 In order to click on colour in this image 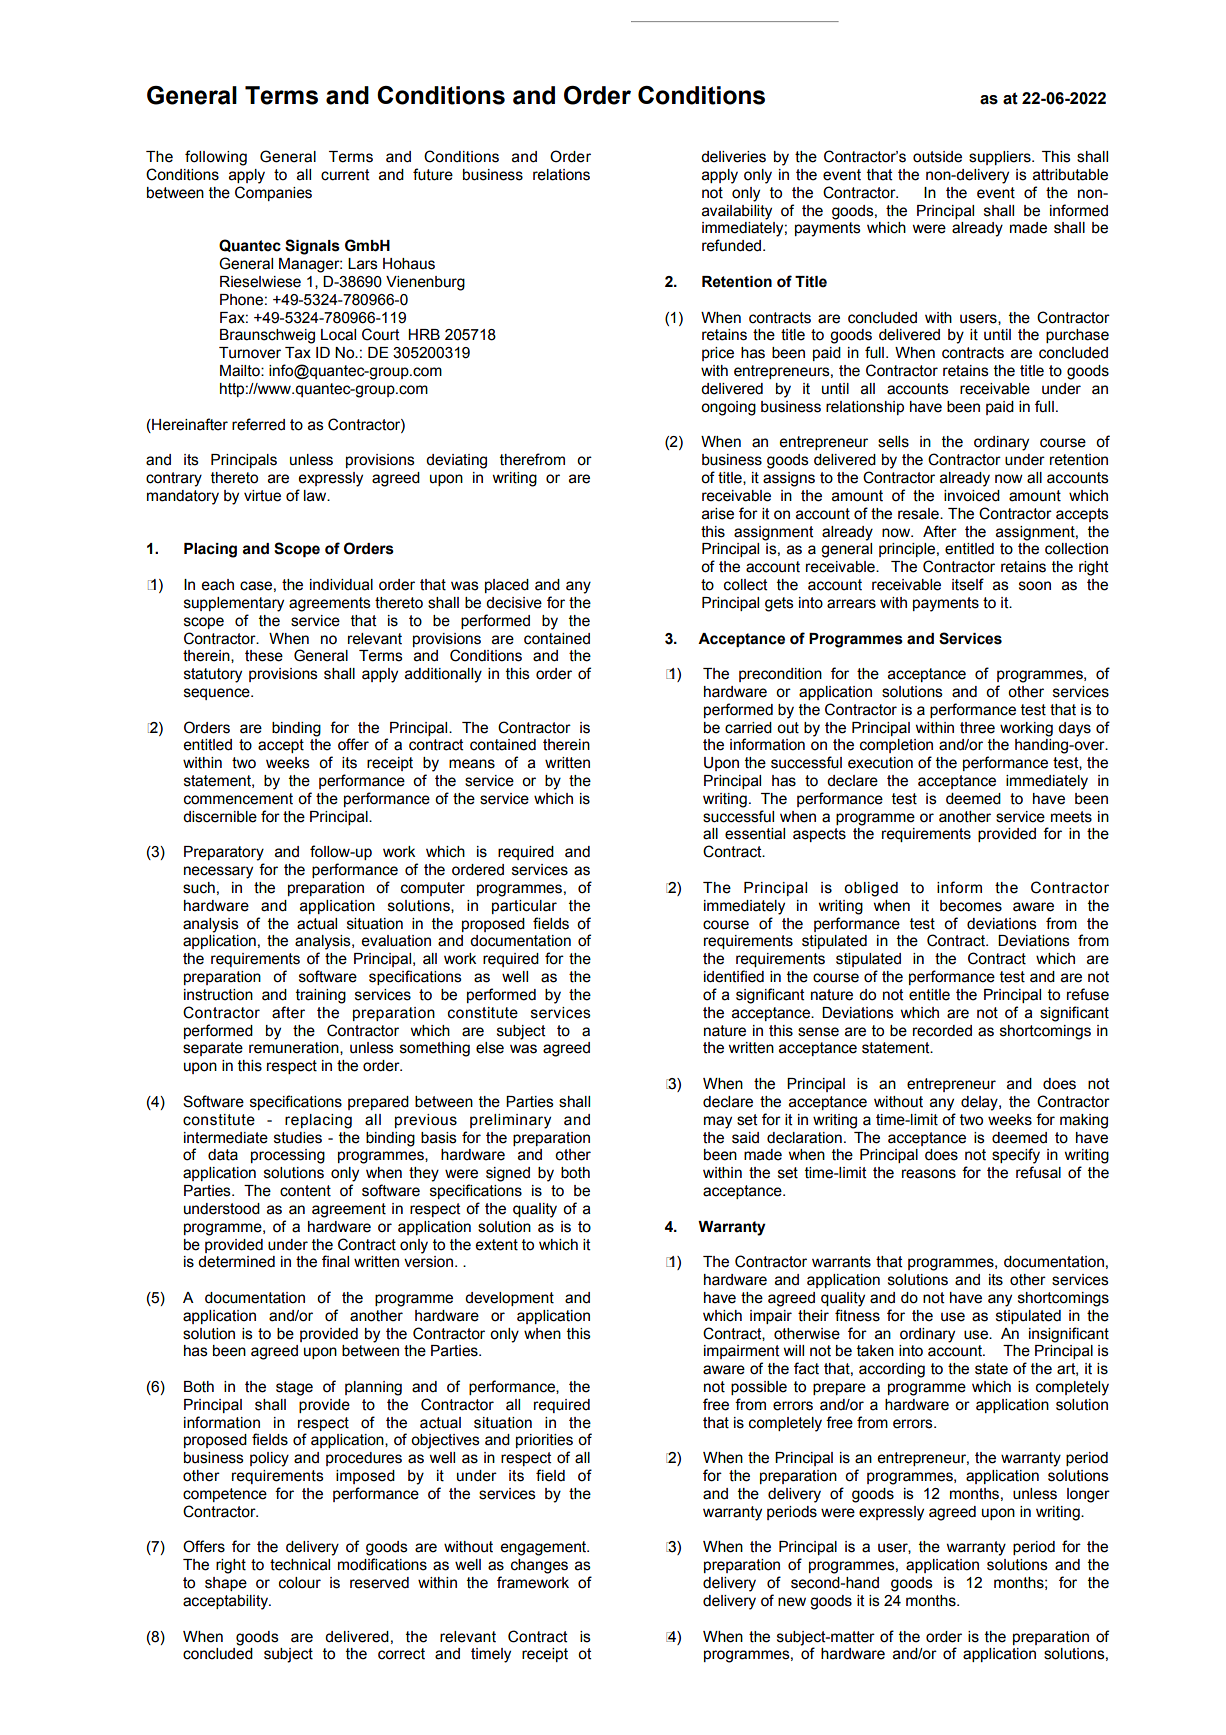, I will do `click(300, 1583)`.
